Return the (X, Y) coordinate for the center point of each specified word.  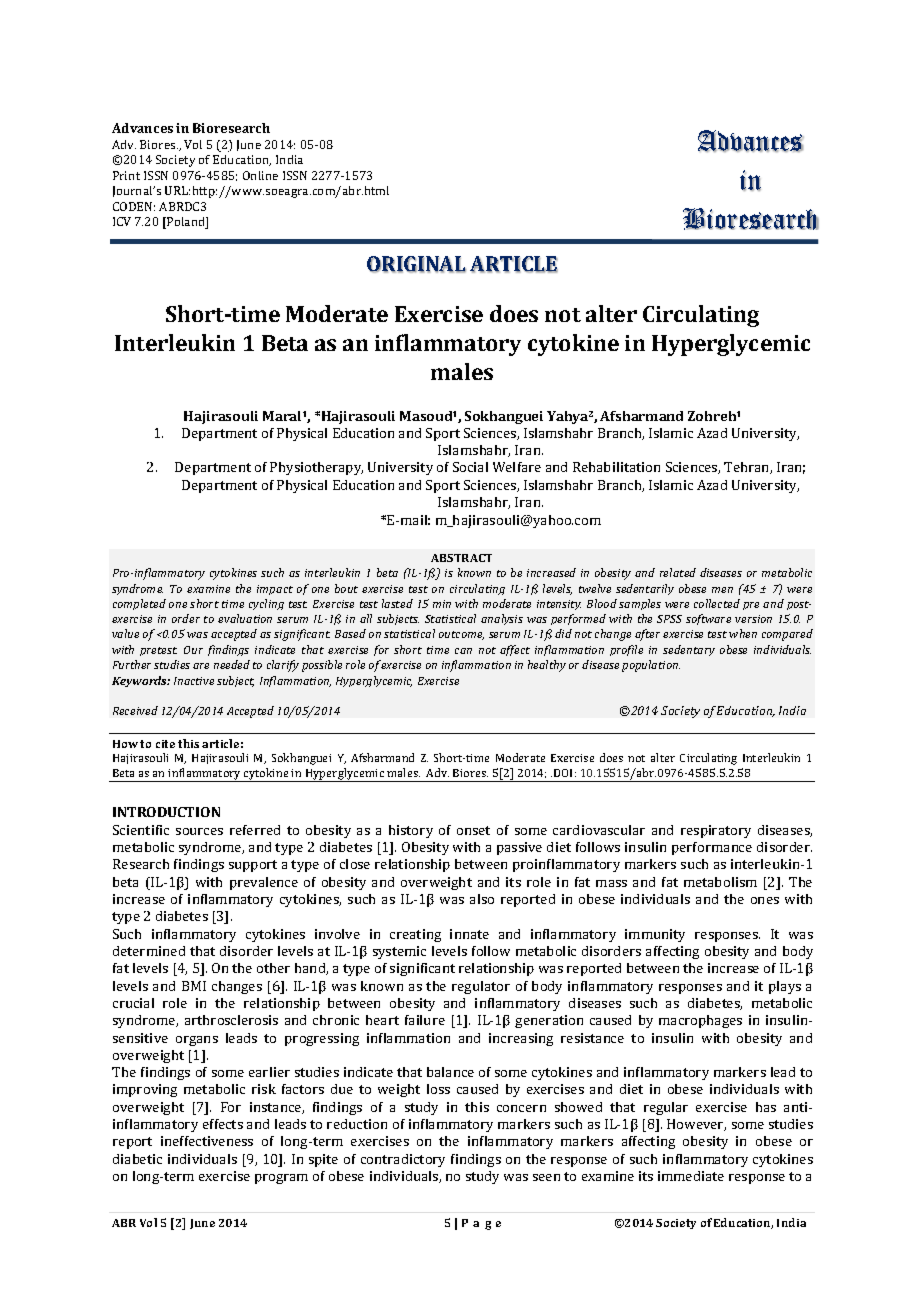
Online (260, 175)
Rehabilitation (616, 467)
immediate (691, 1176)
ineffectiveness (207, 1141)
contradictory (403, 1160)
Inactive (194, 681)
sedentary (689, 650)
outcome (461, 635)
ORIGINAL (416, 264)
